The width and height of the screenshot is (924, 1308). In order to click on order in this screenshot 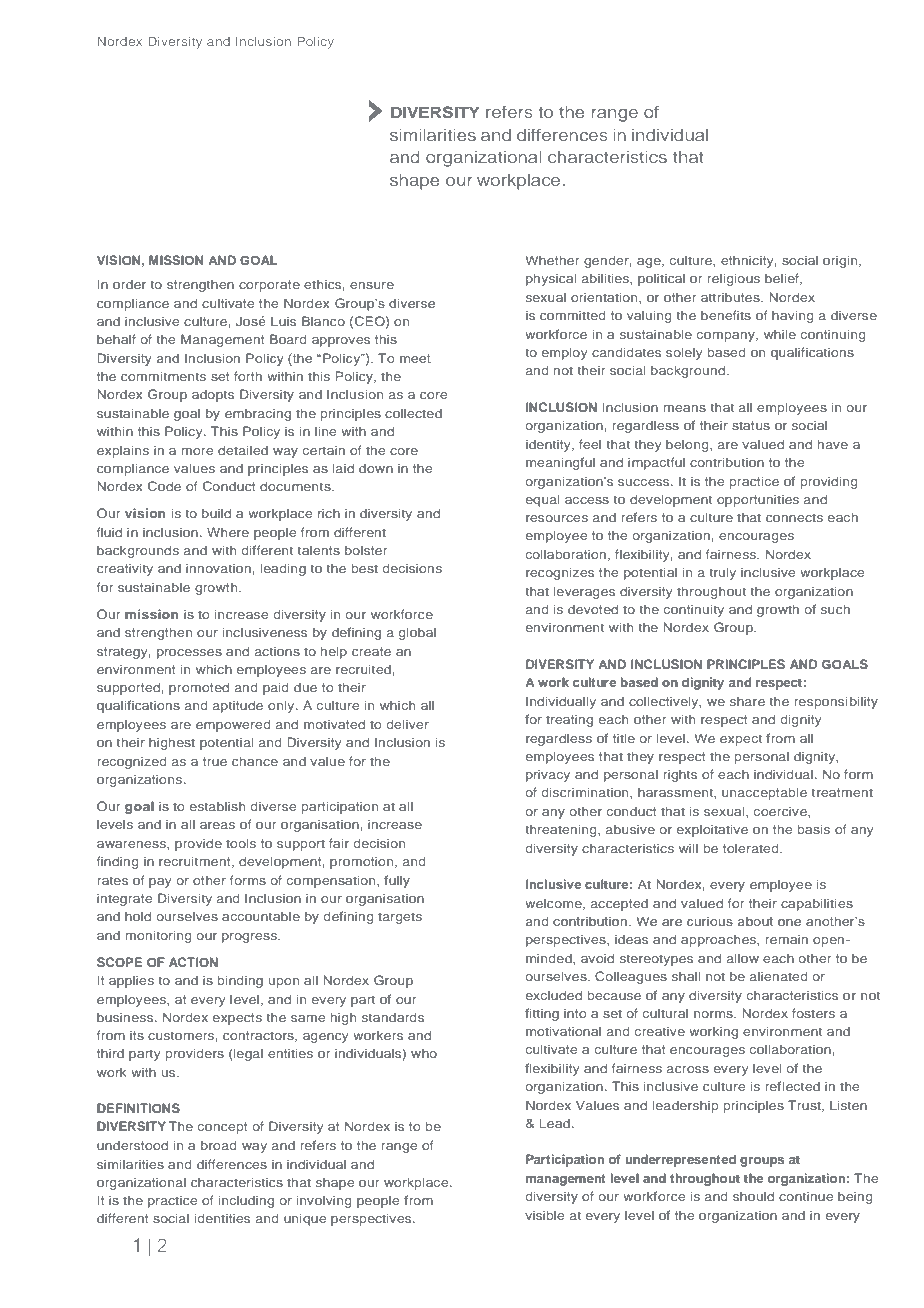, I will do `click(129, 284)`.
